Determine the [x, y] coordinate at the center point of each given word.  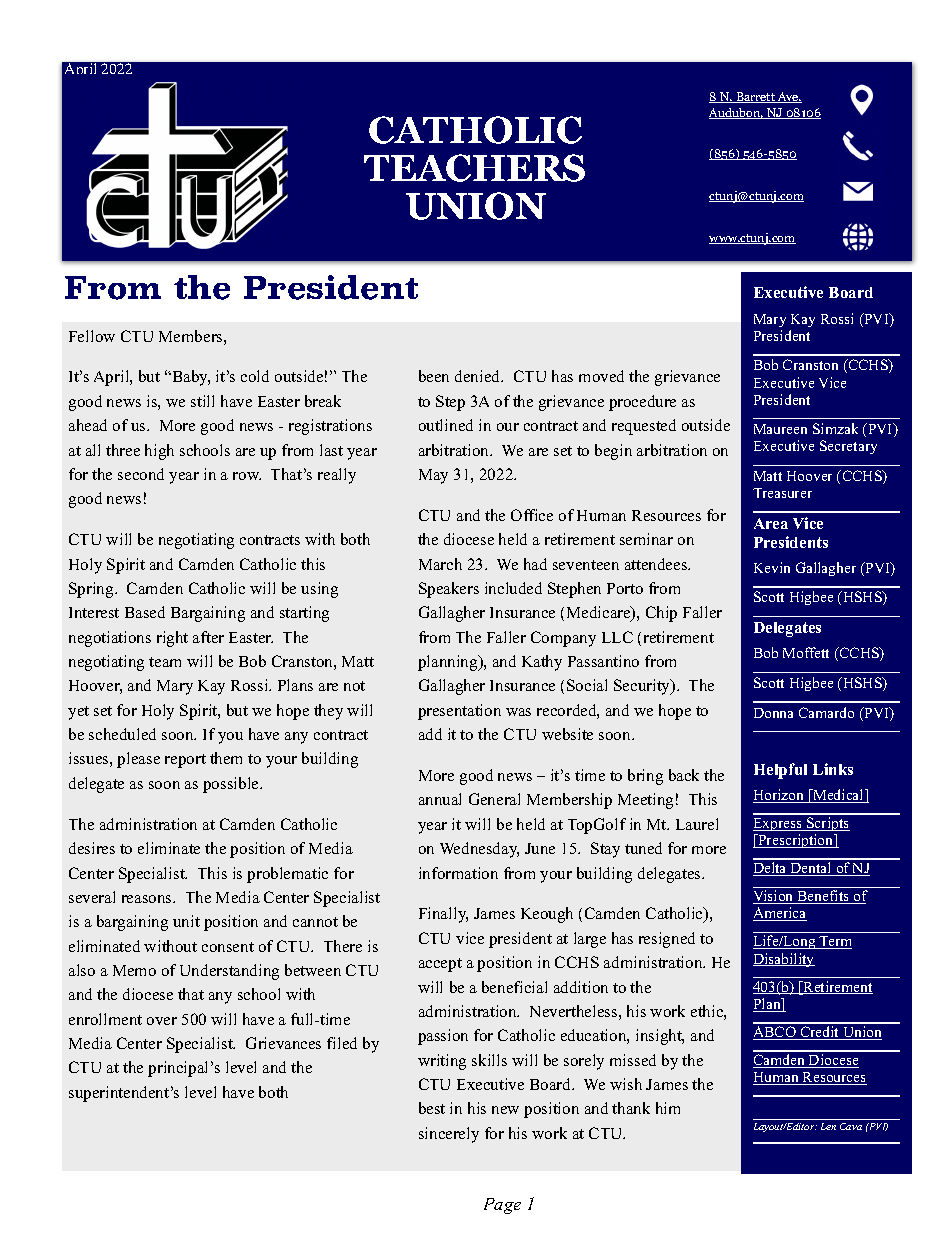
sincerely [449, 1135]
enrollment [105, 1019]
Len [828, 1126]
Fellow [92, 336]
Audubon [736, 113]
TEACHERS [474, 168]
